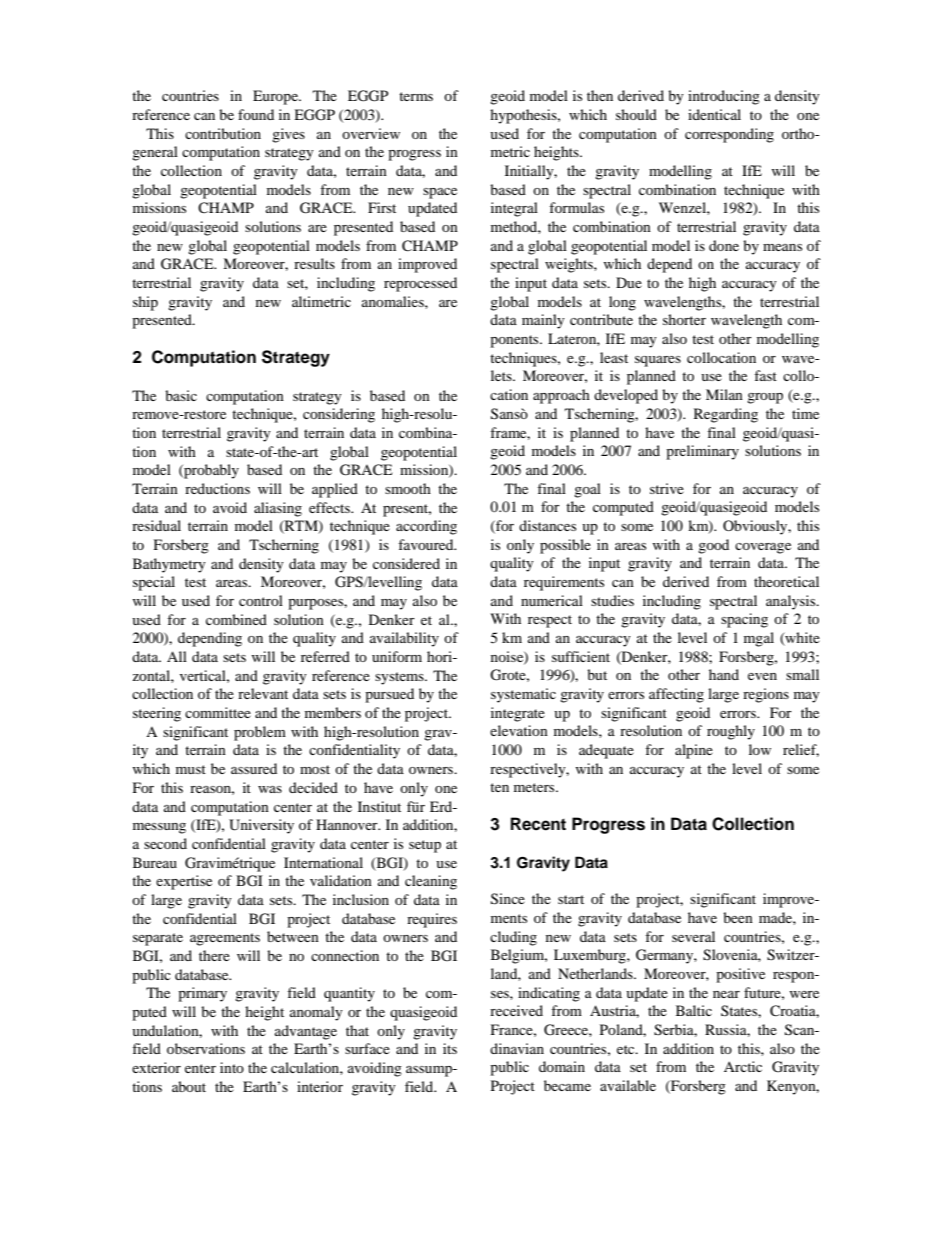  Describe the element at coordinates (426, 527) in the screenshot. I see `according` at that location.
